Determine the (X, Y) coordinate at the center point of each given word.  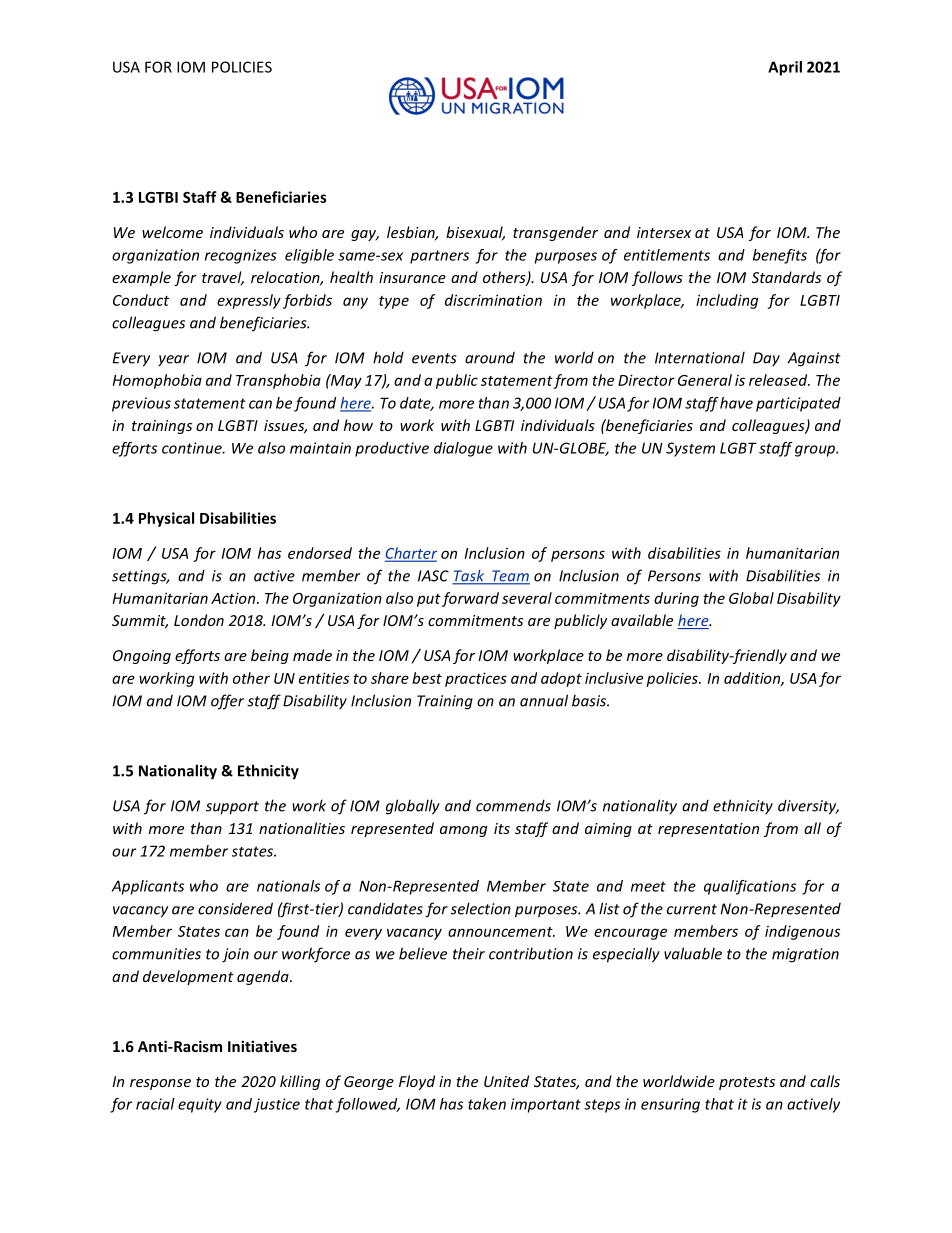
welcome (172, 232)
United (506, 1081)
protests (747, 1083)
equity (200, 1105)
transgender (555, 233)
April (785, 68)
